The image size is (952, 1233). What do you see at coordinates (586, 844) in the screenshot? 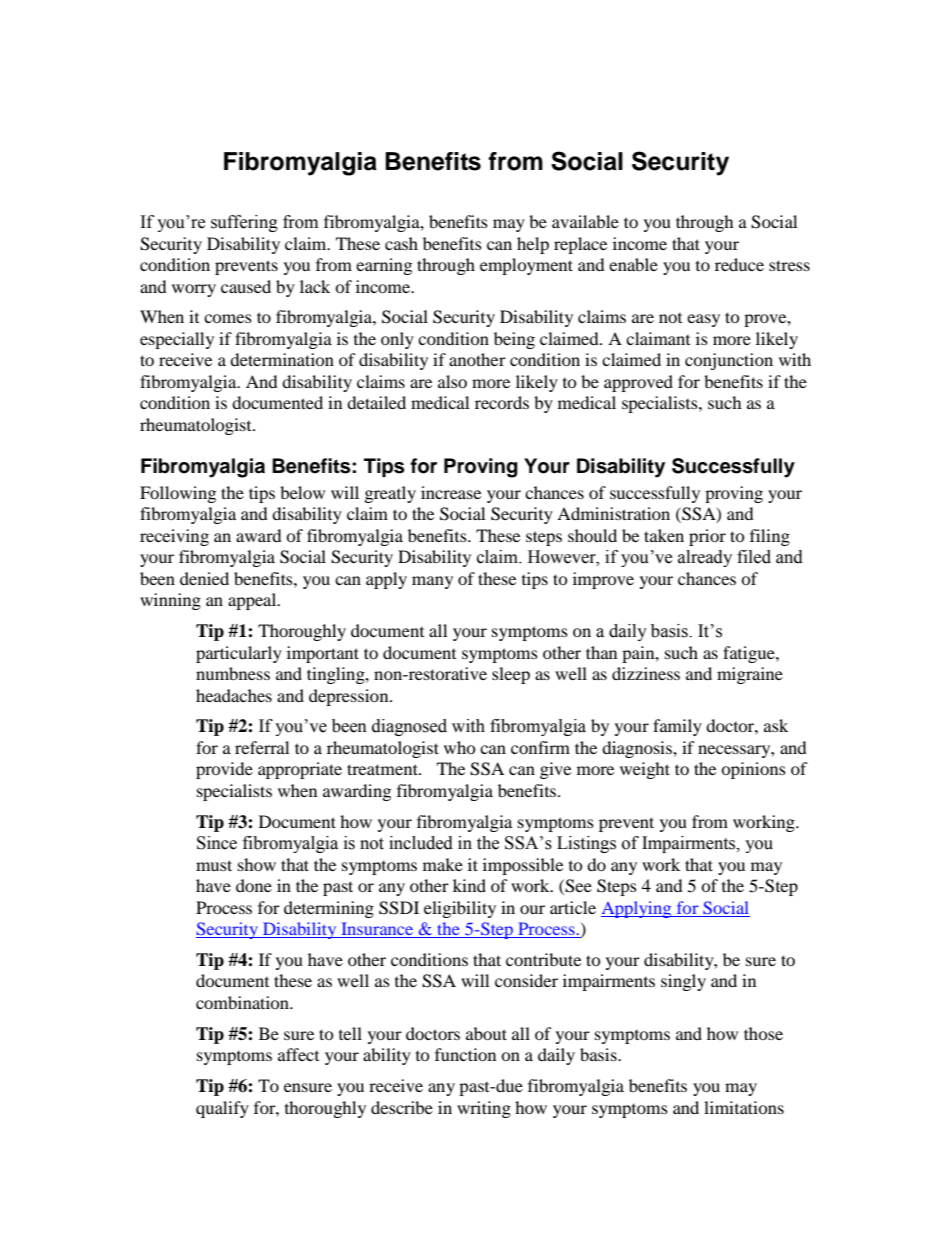
I see `Listings` at bounding box center [586, 844].
